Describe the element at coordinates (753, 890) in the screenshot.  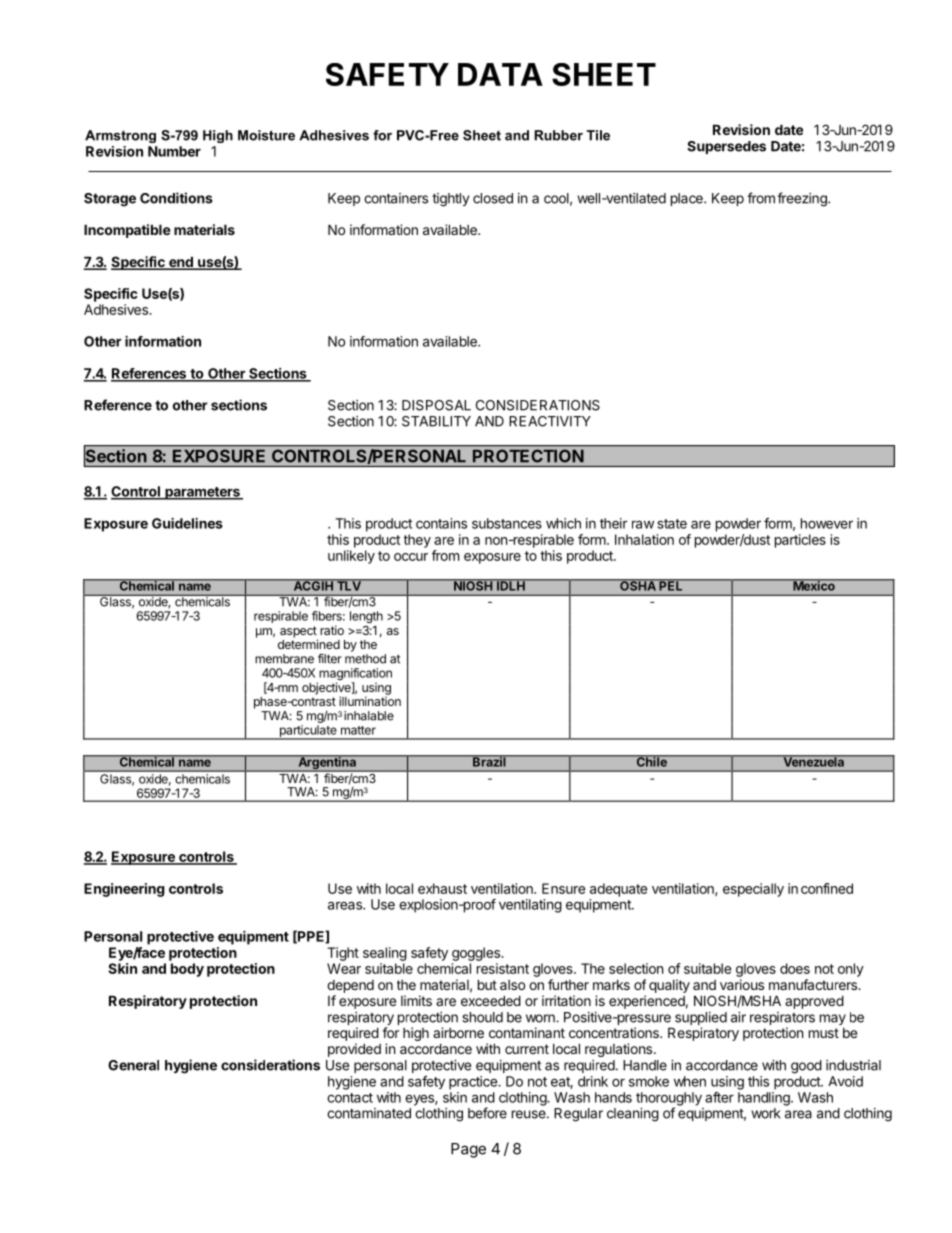
I see `especially` at that location.
